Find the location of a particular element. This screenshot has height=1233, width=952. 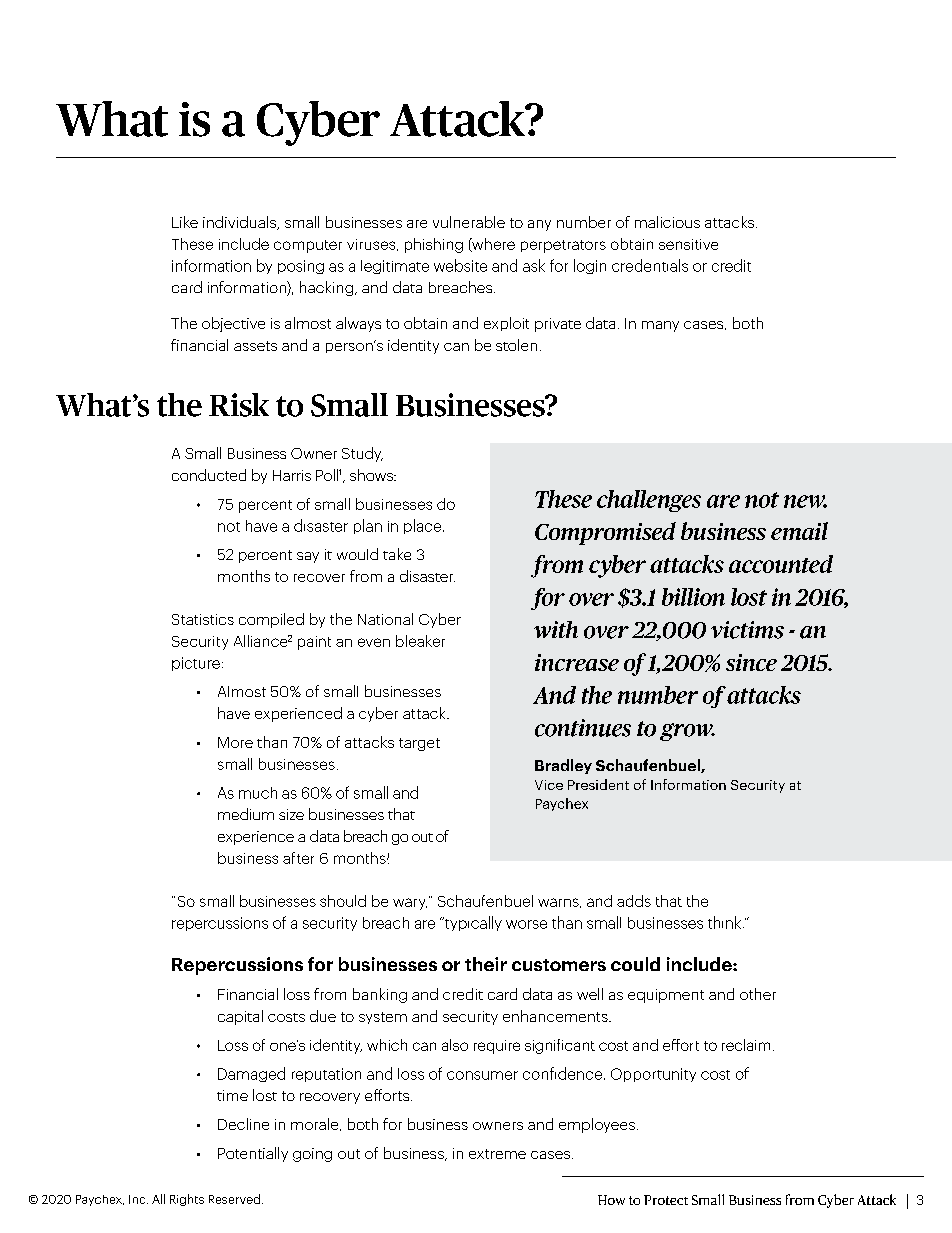

target is located at coordinates (419, 744).
